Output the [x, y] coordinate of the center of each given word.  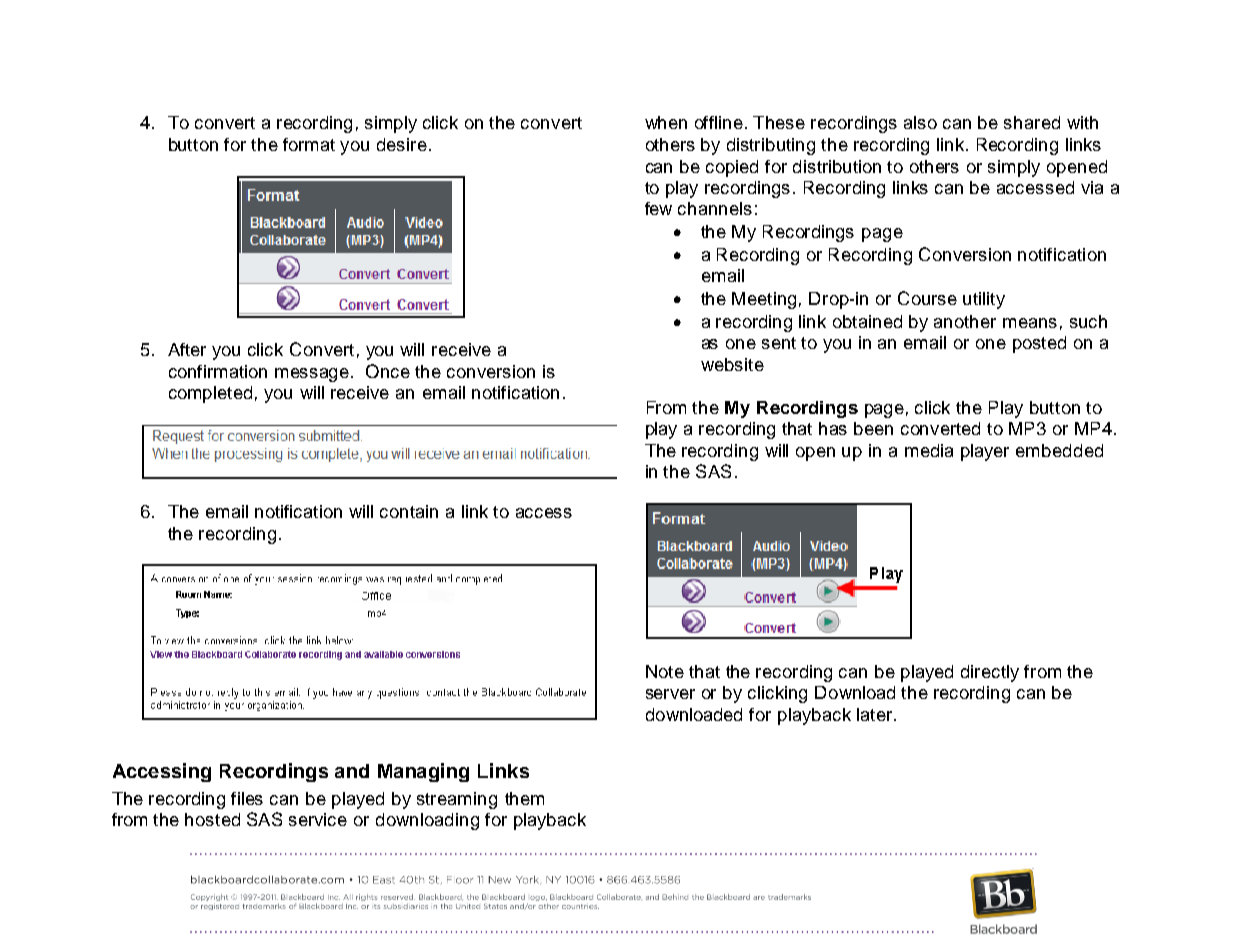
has [833, 428]
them [524, 798]
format [309, 144]
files [247, 798]
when [666, 122]
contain [409, 511]
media [929, 450]
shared [1032, 122]
